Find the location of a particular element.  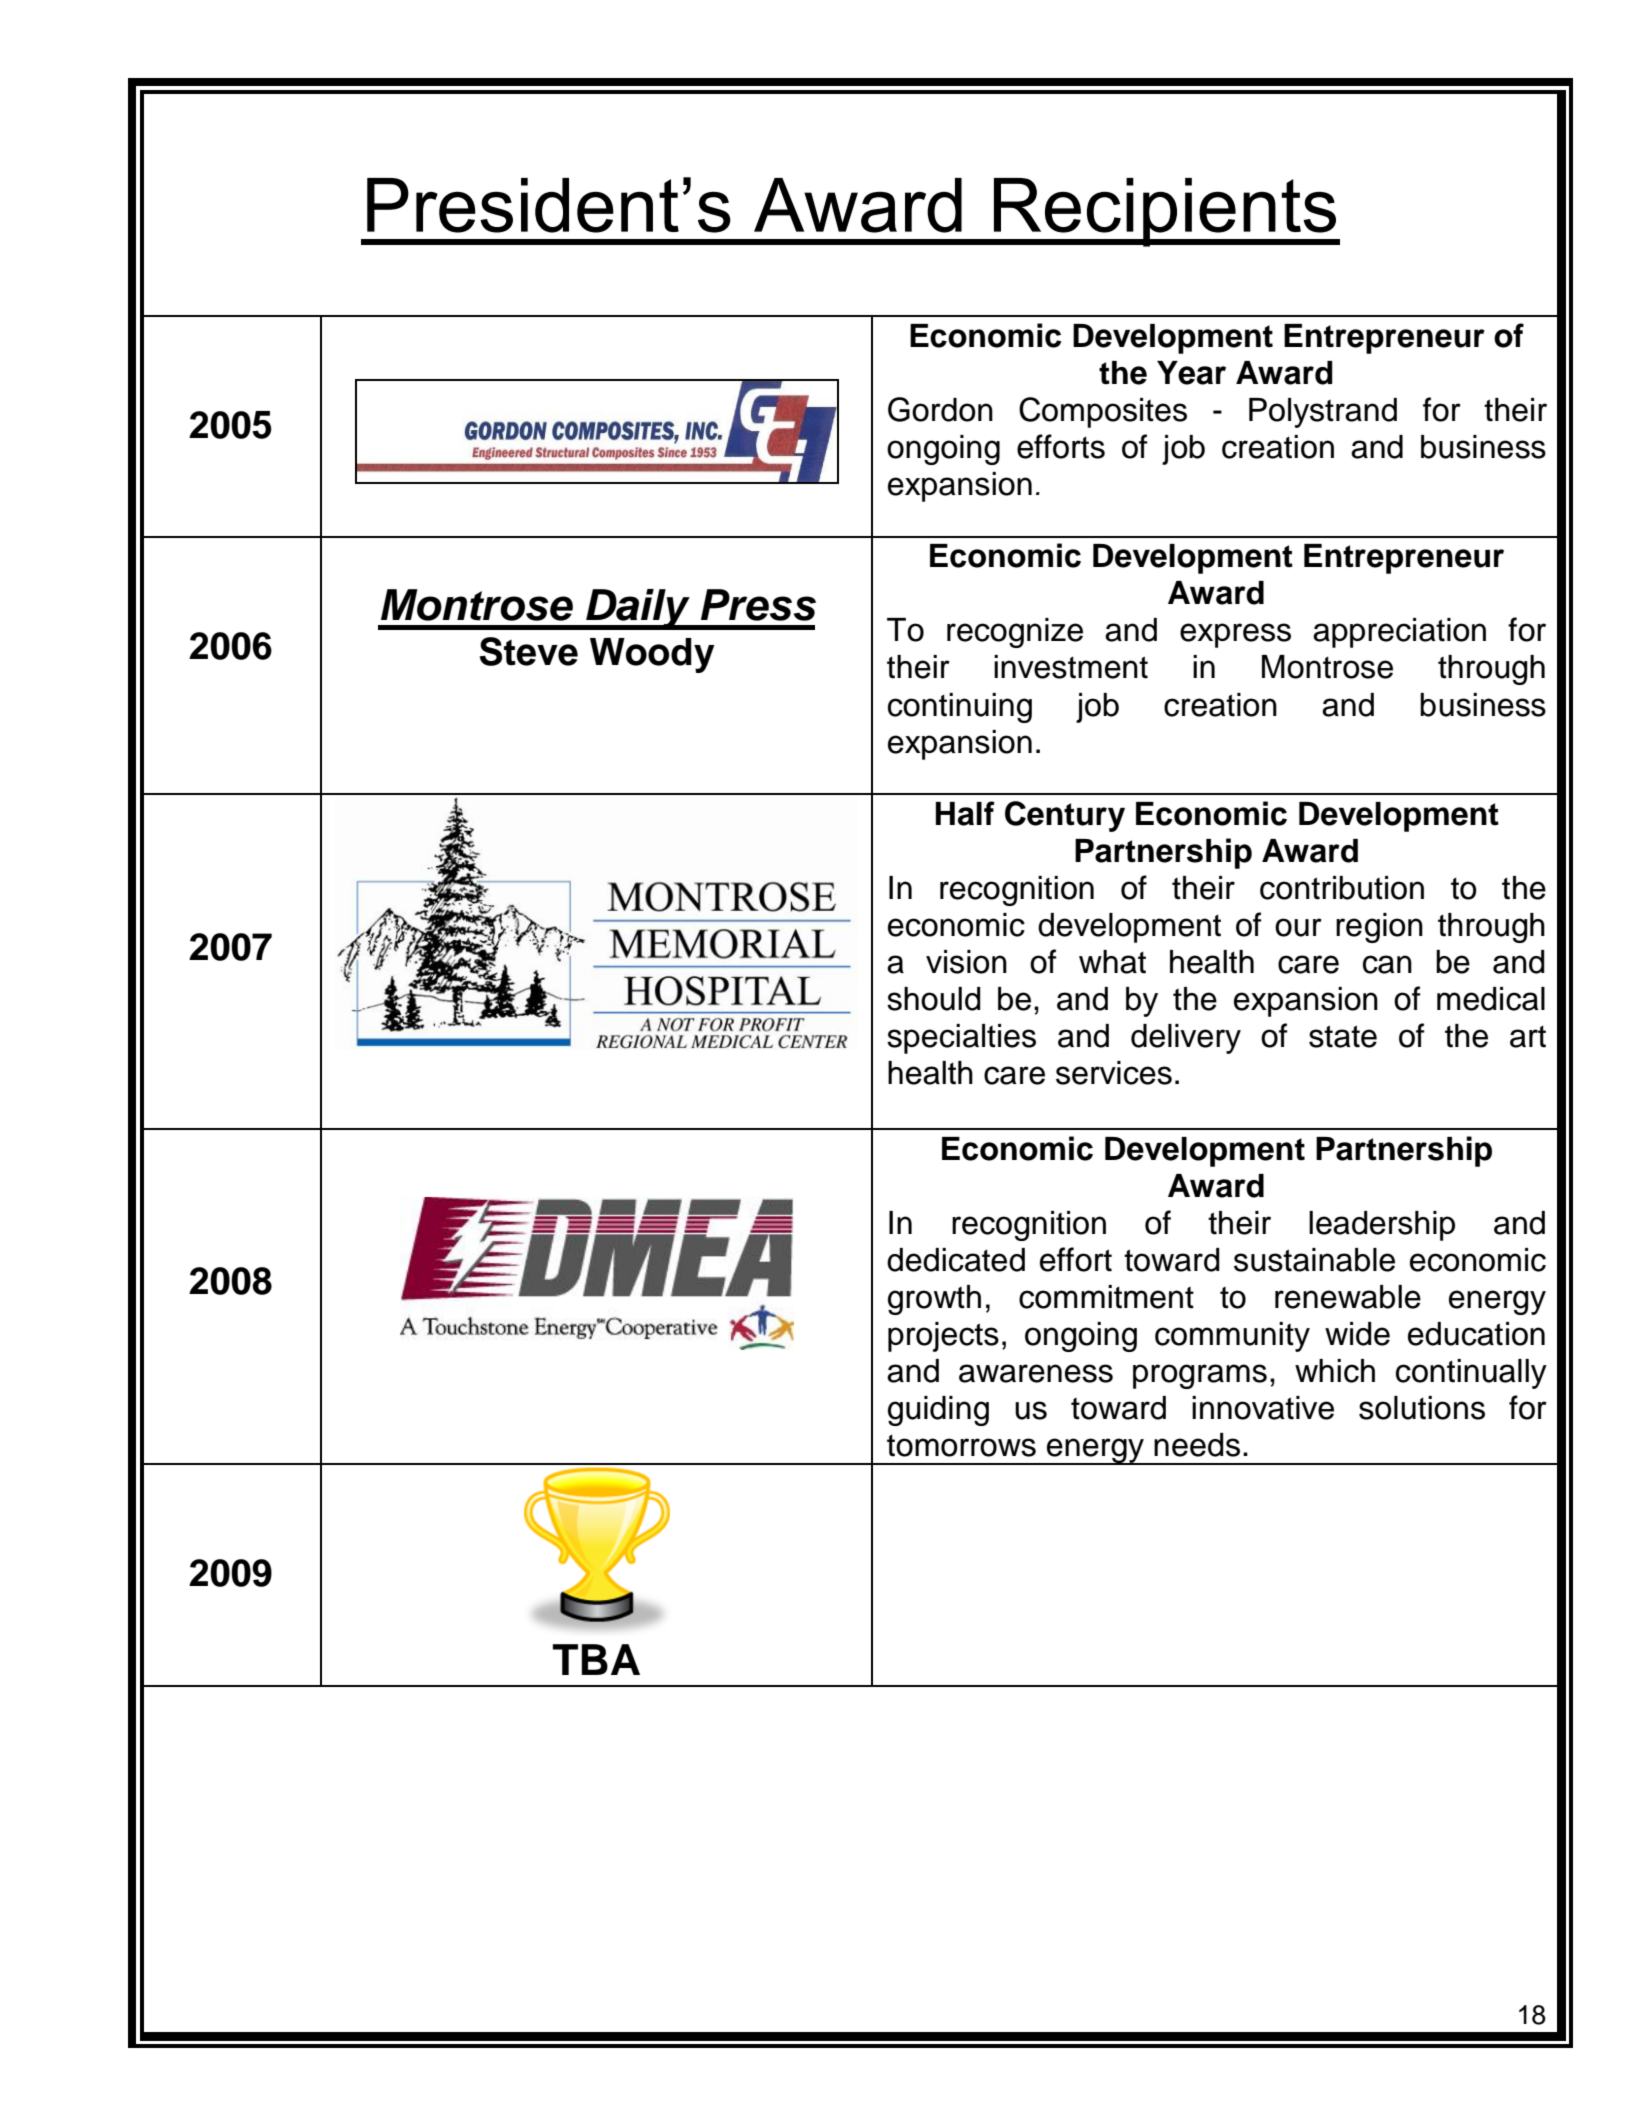

tomorrows is located at coordinates (961, 1446).
